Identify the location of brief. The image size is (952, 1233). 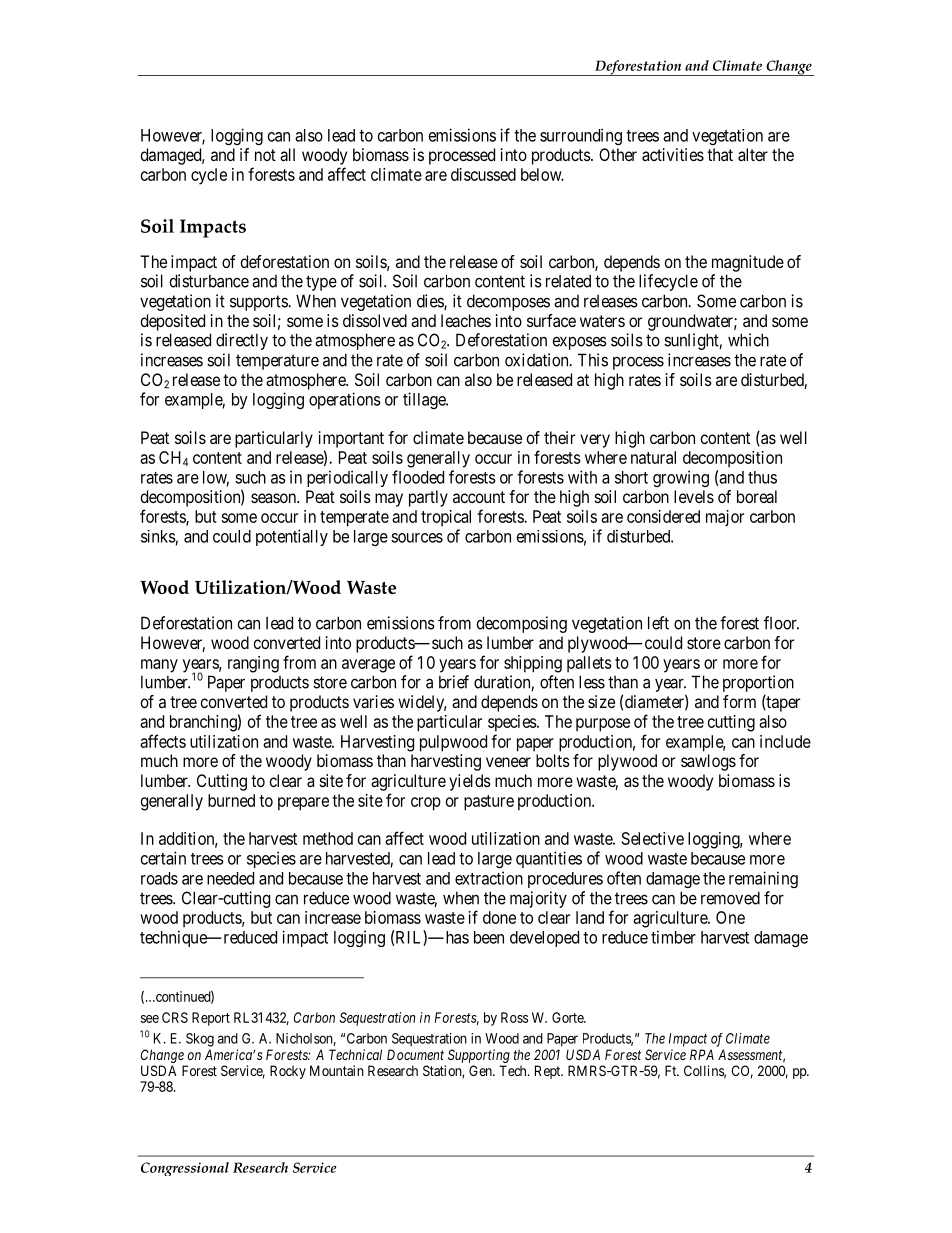
(454, 682).
